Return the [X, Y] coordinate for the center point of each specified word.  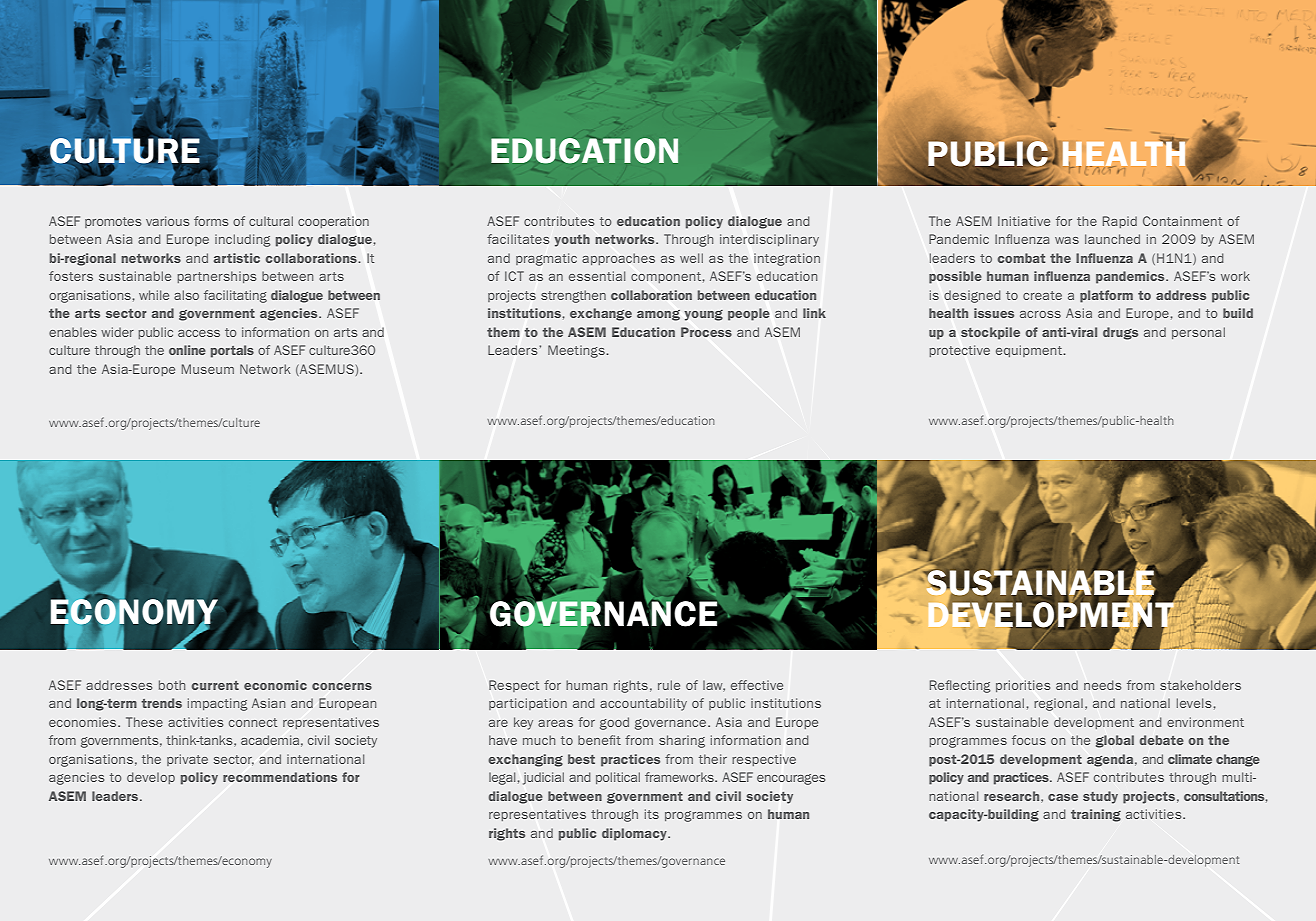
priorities [1023, 686]
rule [669, 685]
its [652, 814]
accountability [643, 704]
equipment [1030, 351]
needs [1102, 685]
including [242, 240]
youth [572, 240]
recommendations [280, 777]
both [172, 685]
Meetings [577, 351]
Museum [208, 369]
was [1067, 240]
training [1096, 815]
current [215, 685]
